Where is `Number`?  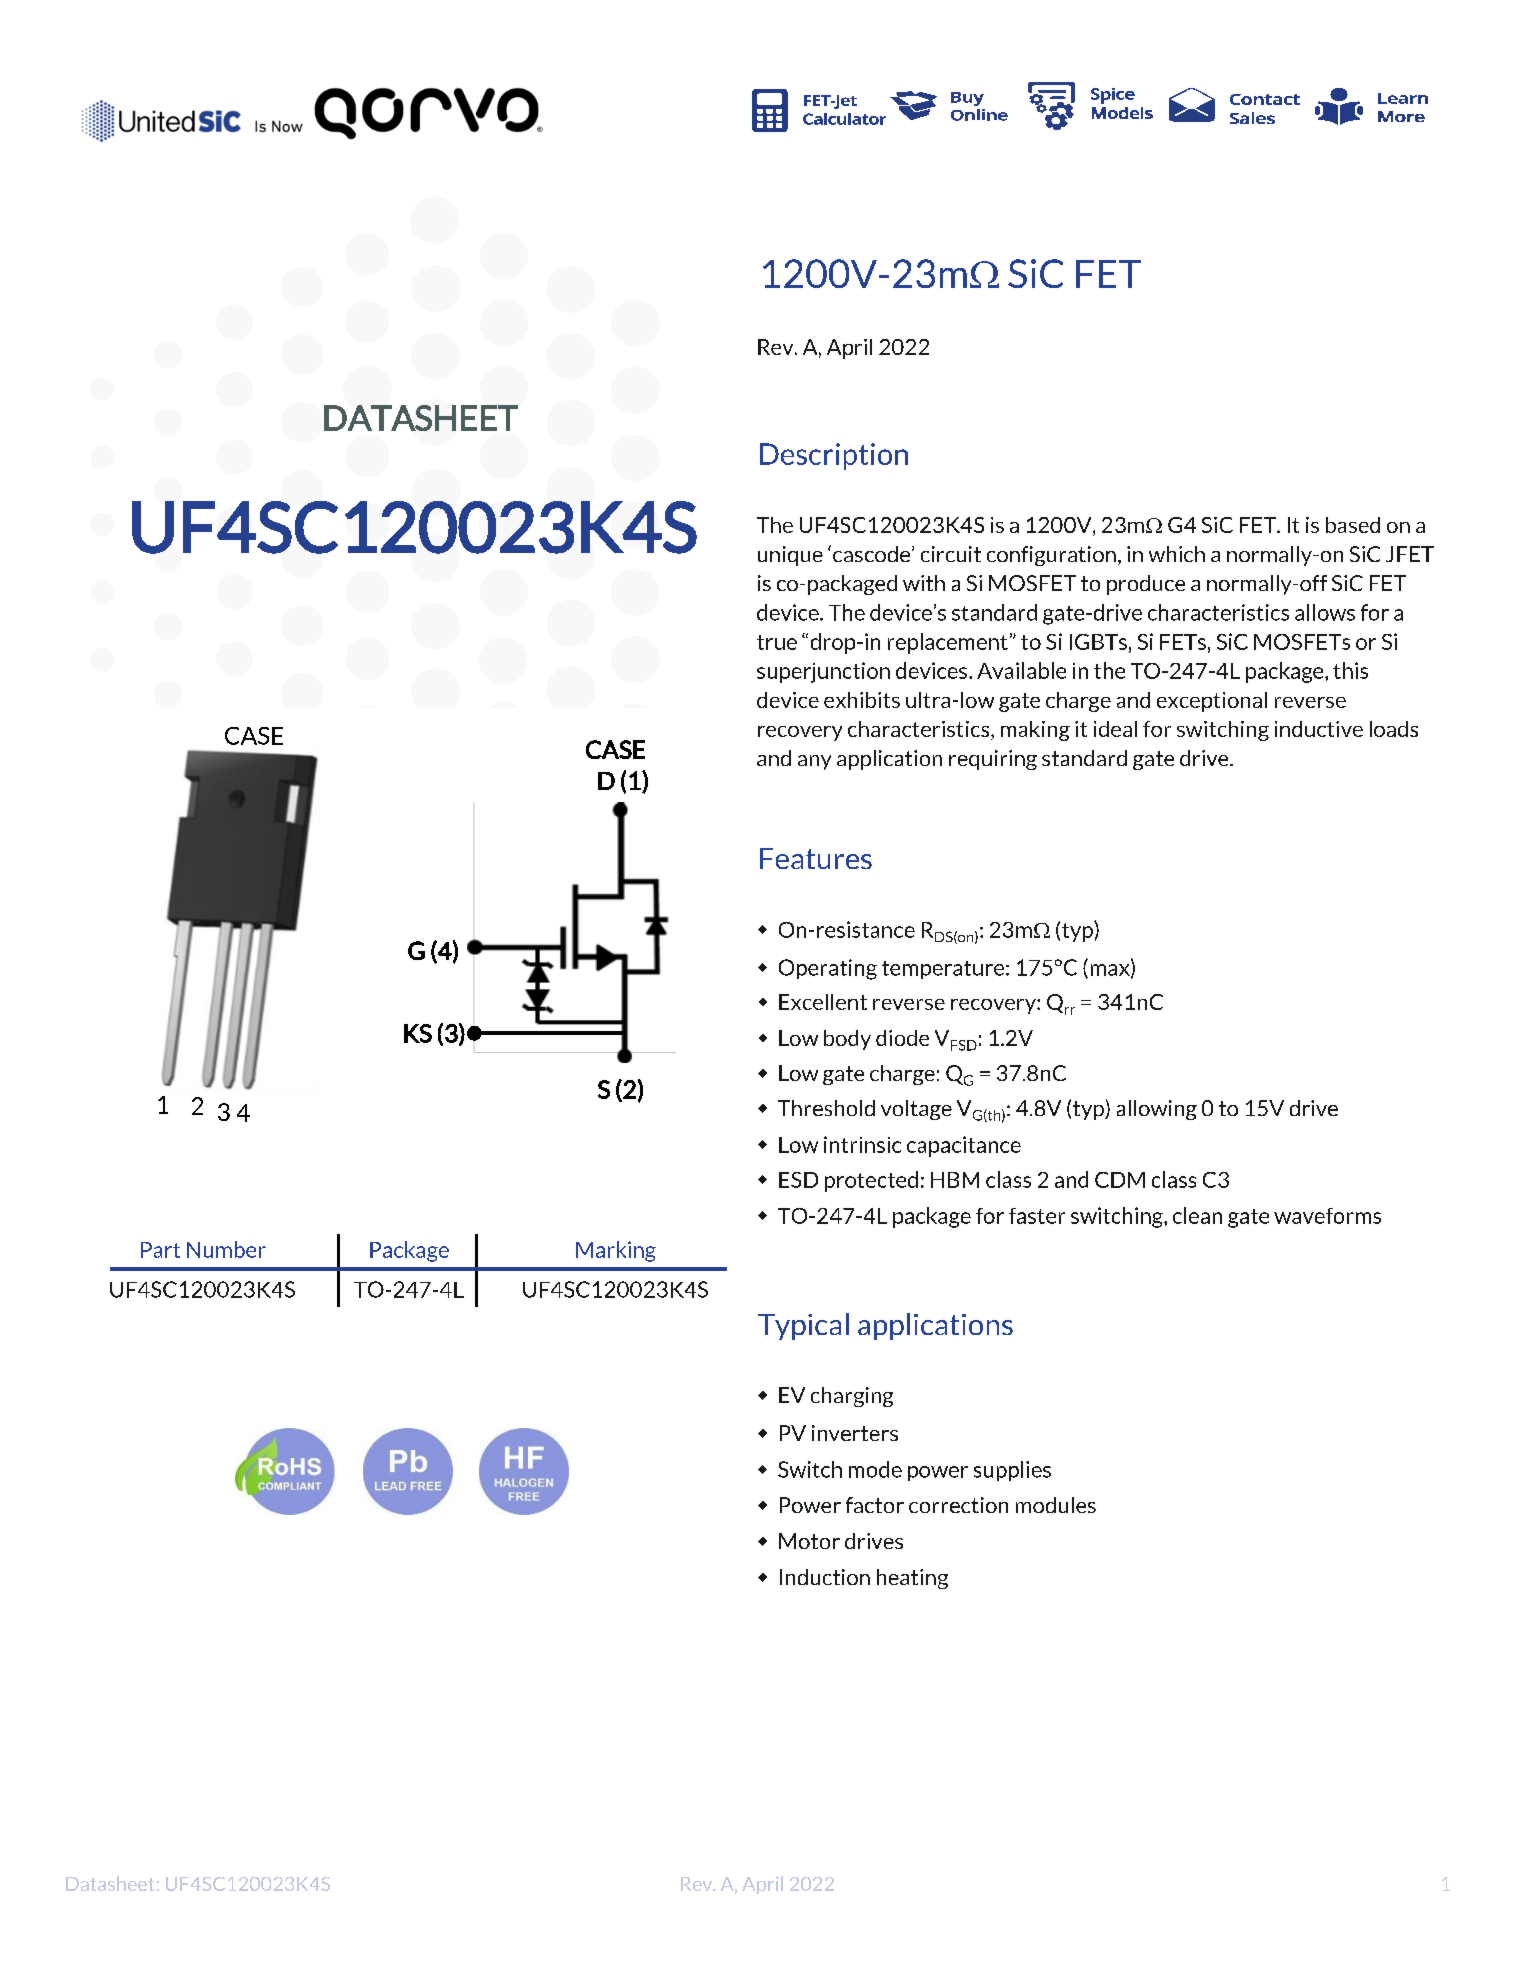 Number is located at coordinates (226, 1249).
